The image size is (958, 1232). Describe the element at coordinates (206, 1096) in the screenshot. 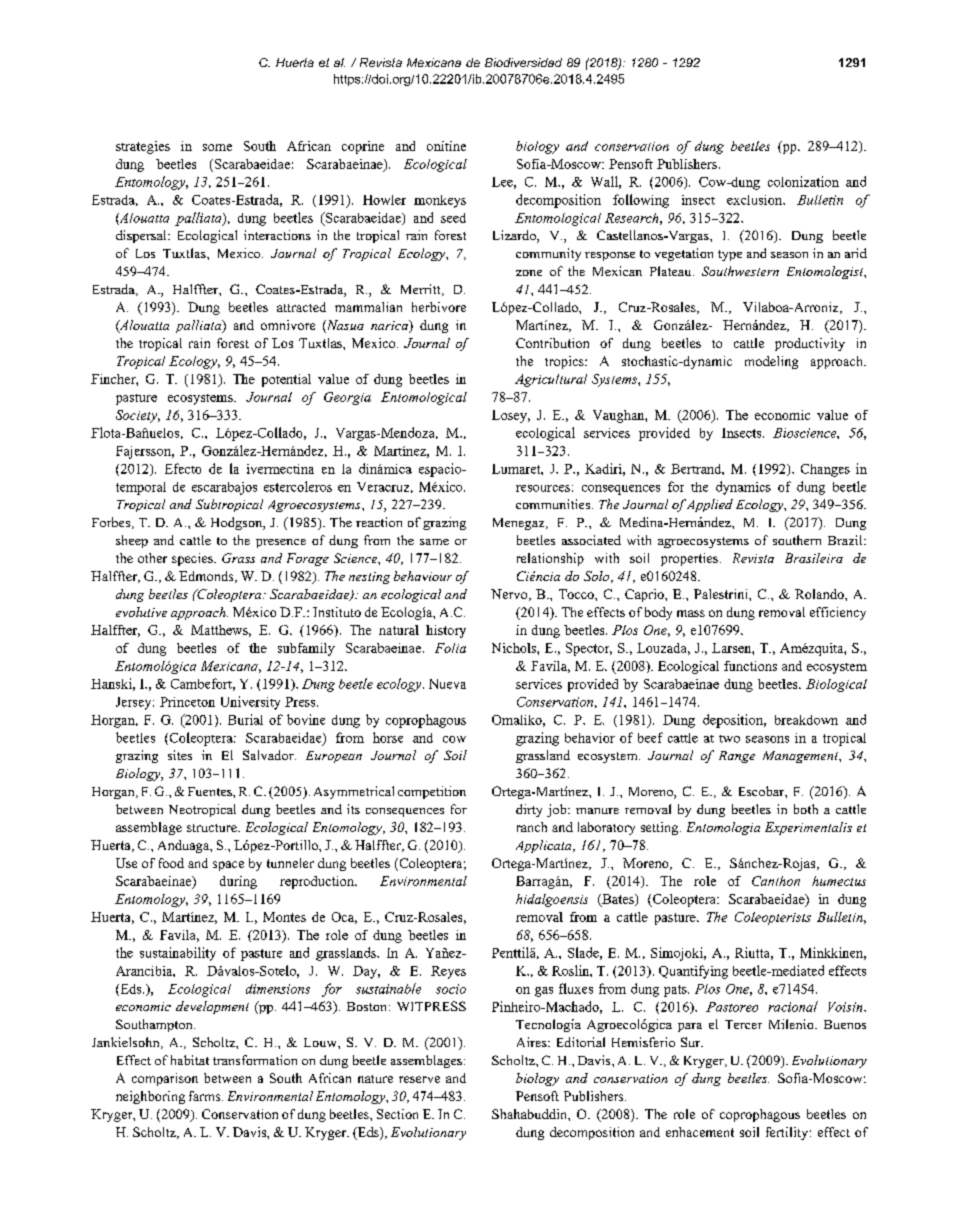

I see `farms` at that location.
